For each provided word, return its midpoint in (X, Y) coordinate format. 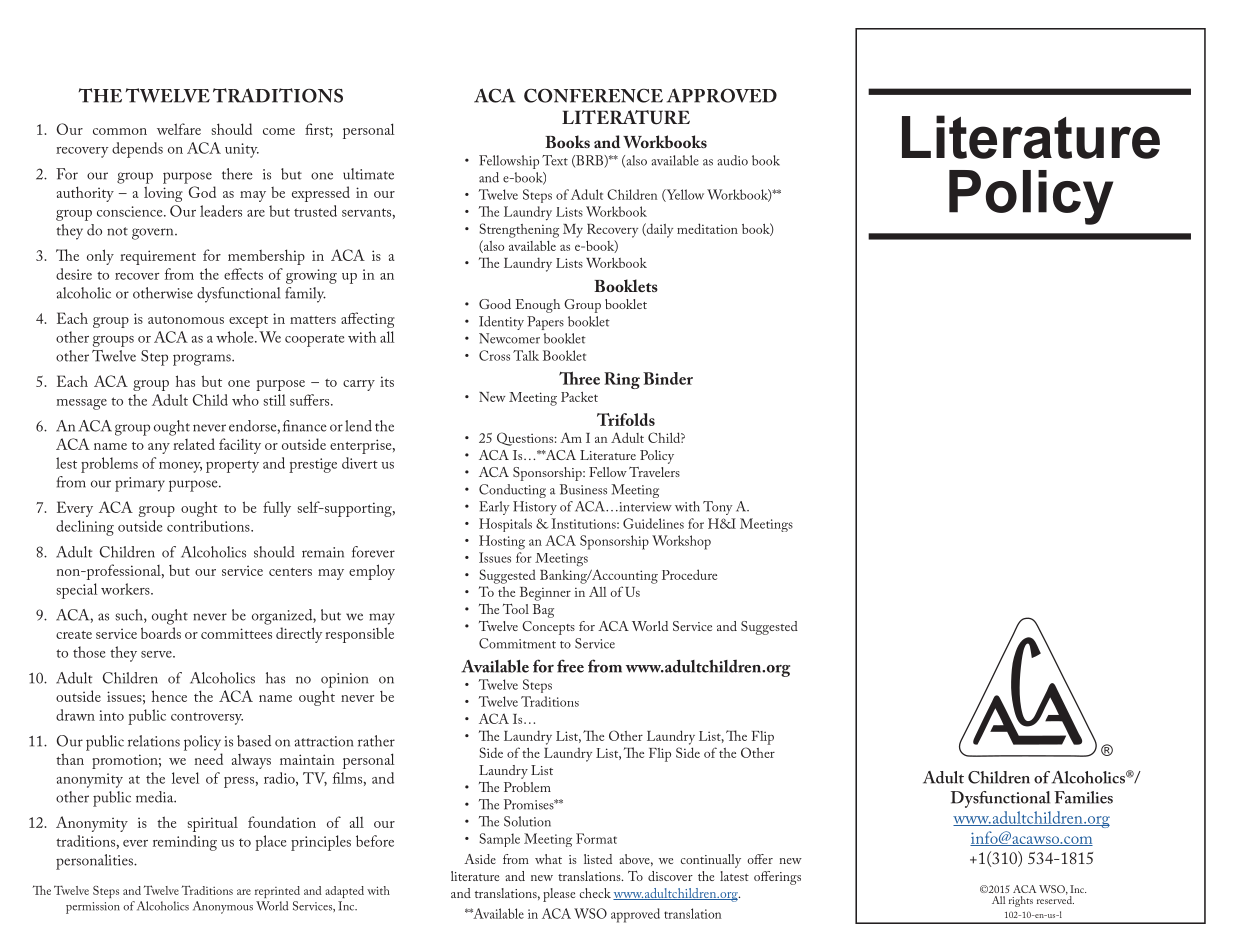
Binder (668, 378)
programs (203, 360)
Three (579, 378)
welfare (179, 129)
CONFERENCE (593, 96)
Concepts (548, 628)
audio (733, 160)
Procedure (689, 574)
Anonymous (223, 907)
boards (161, 633)
